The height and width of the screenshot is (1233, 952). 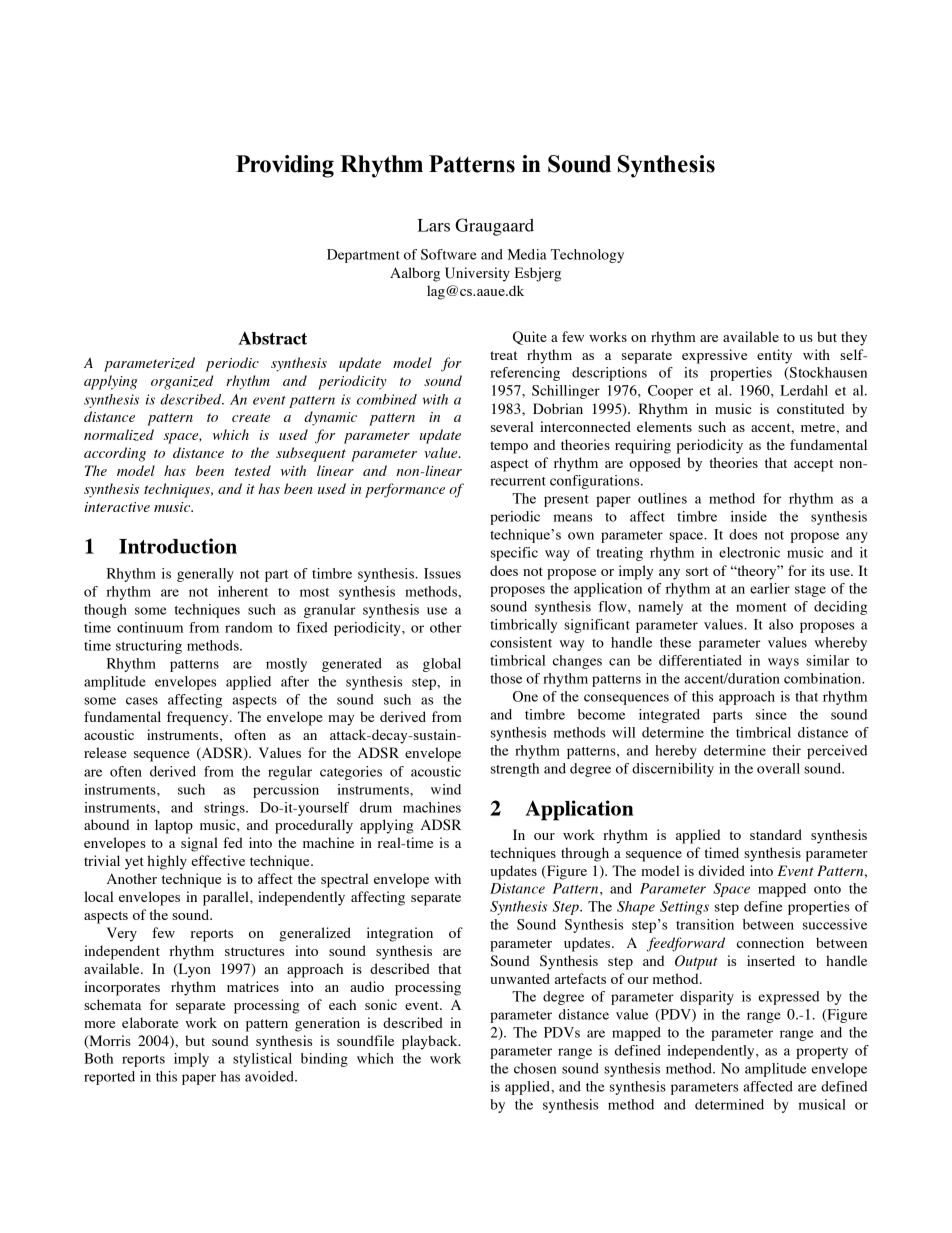 I want to click on consistent, so click(x=521, y=642).
